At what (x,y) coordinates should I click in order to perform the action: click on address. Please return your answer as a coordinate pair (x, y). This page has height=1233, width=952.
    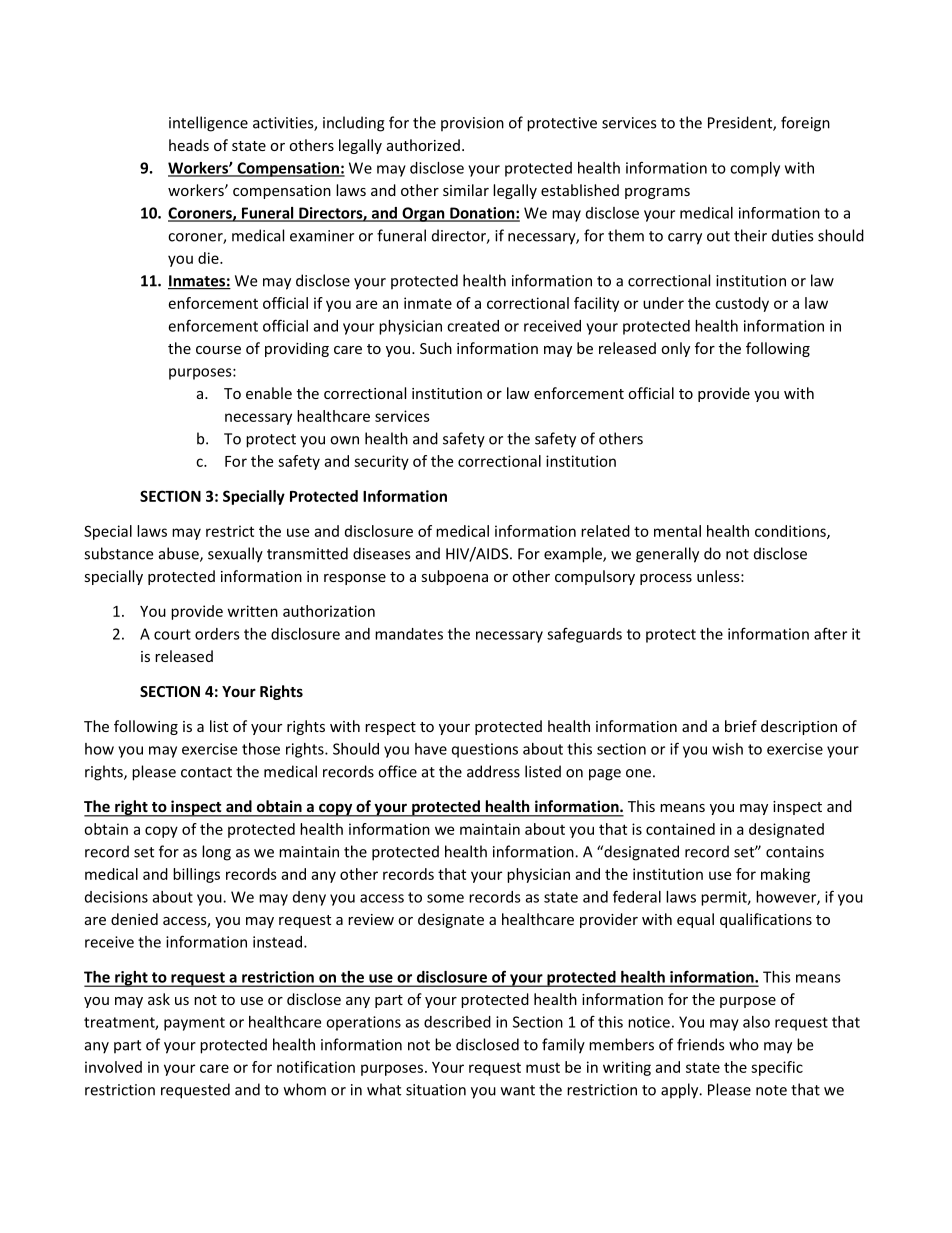
    Looking at the image, I should click on (493, 771).
